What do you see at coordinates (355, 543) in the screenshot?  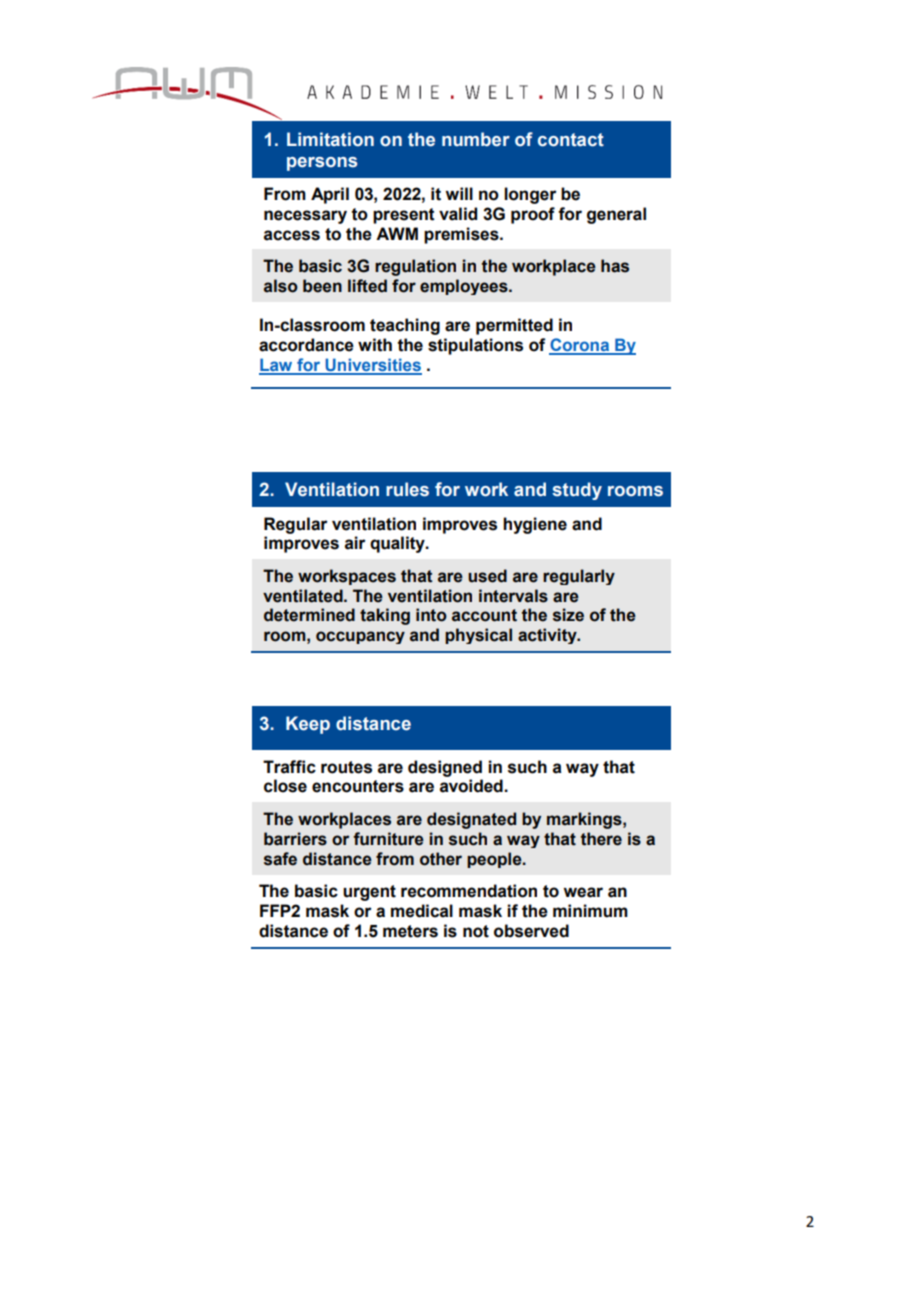 I see `air` at bounding box center [355, 543].
